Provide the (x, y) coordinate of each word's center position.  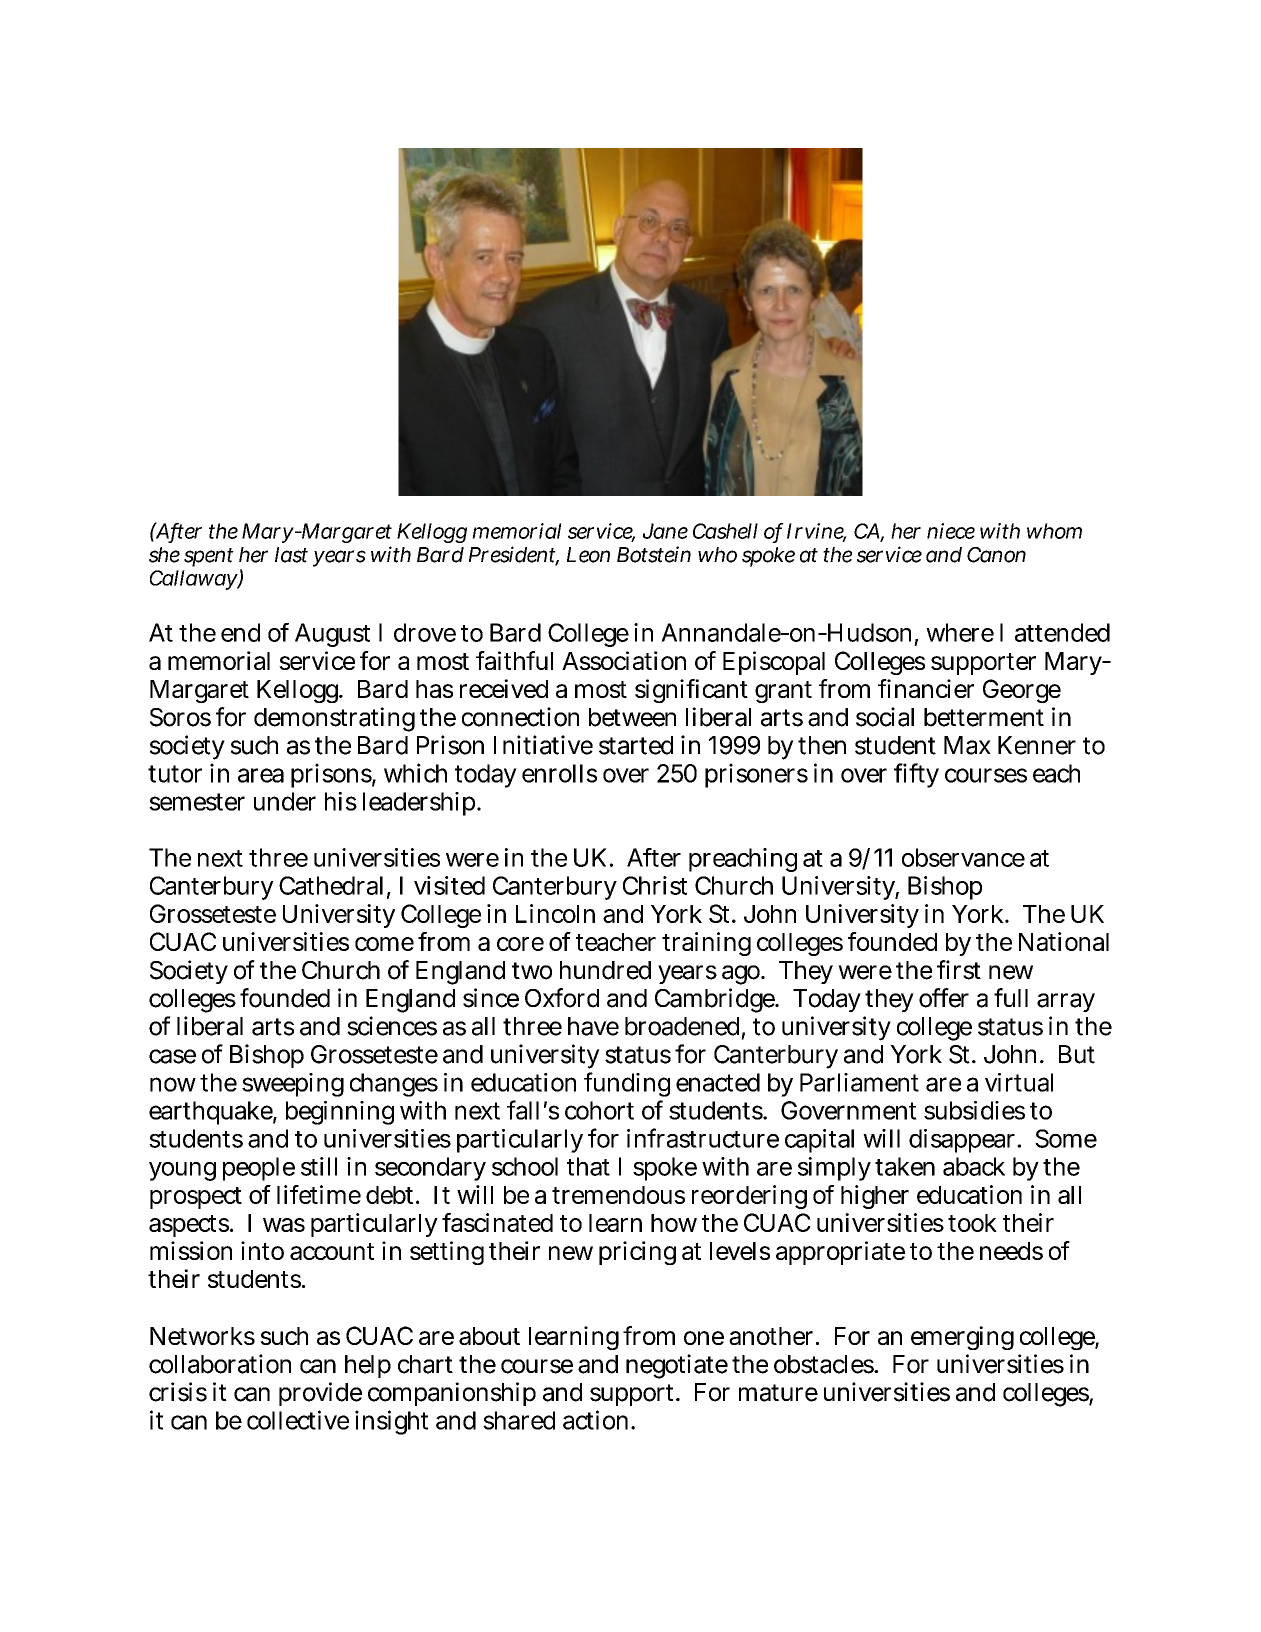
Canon (996, 555)
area (261, 775)
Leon (588, 555)
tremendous (618, 1195)
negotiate (677, 1366)
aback (974, 1166)
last (291, 555)
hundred (605, 970)
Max (967, 745)
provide (320, 1394)
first (959, 970)
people (259, 1169)
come (384, 944)
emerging (962, 1338)
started (636, 745)
